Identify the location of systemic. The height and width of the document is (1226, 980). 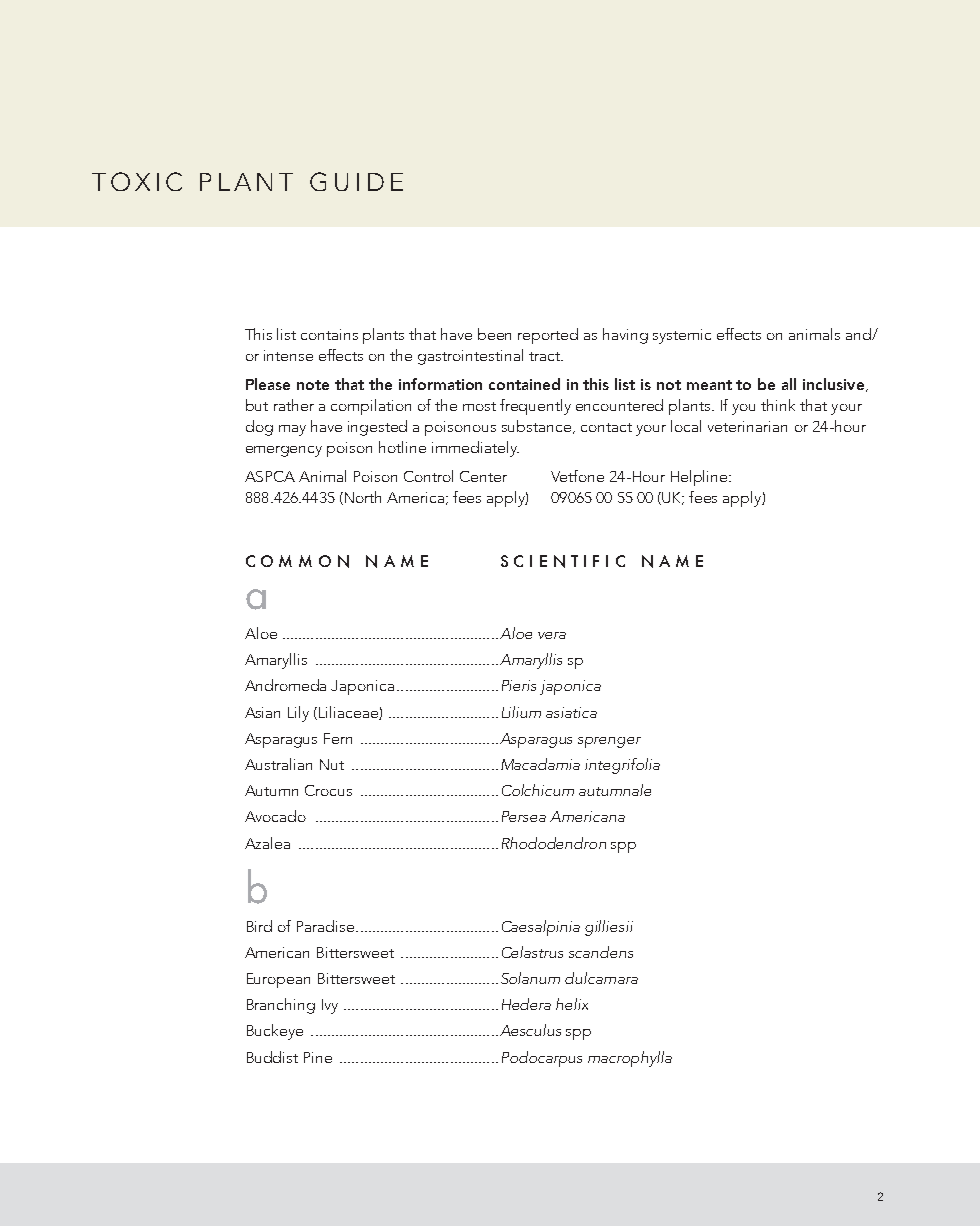
(682, 336).
